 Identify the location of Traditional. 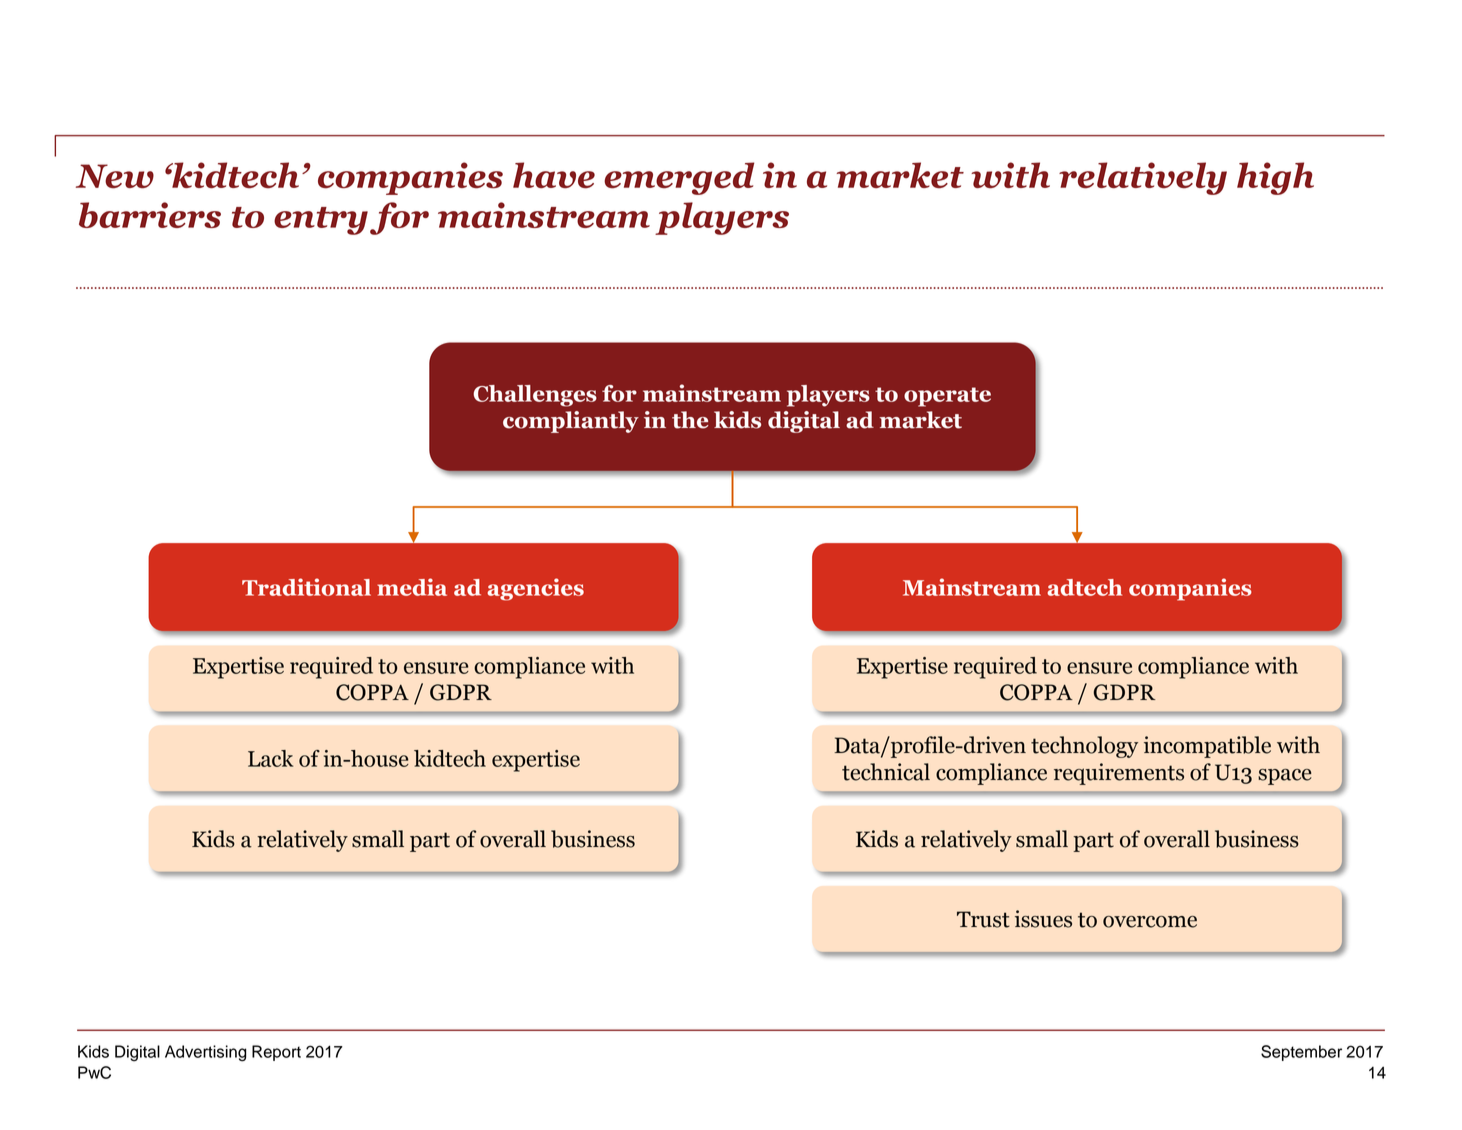
(306, 587).
